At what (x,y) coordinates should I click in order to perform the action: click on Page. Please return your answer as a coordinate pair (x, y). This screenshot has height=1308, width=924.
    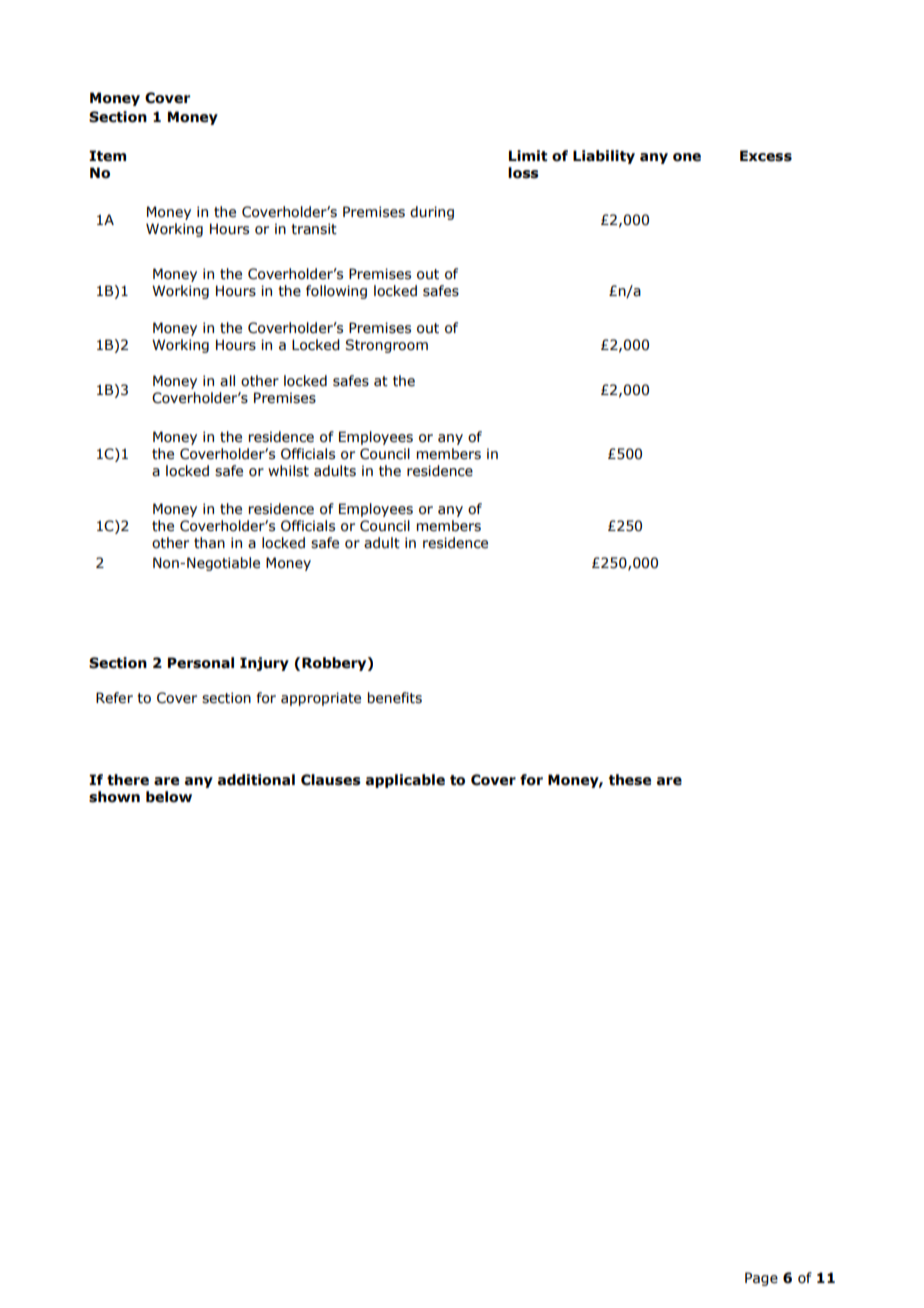
    Looking at the image, I should click on (761, 1279).
